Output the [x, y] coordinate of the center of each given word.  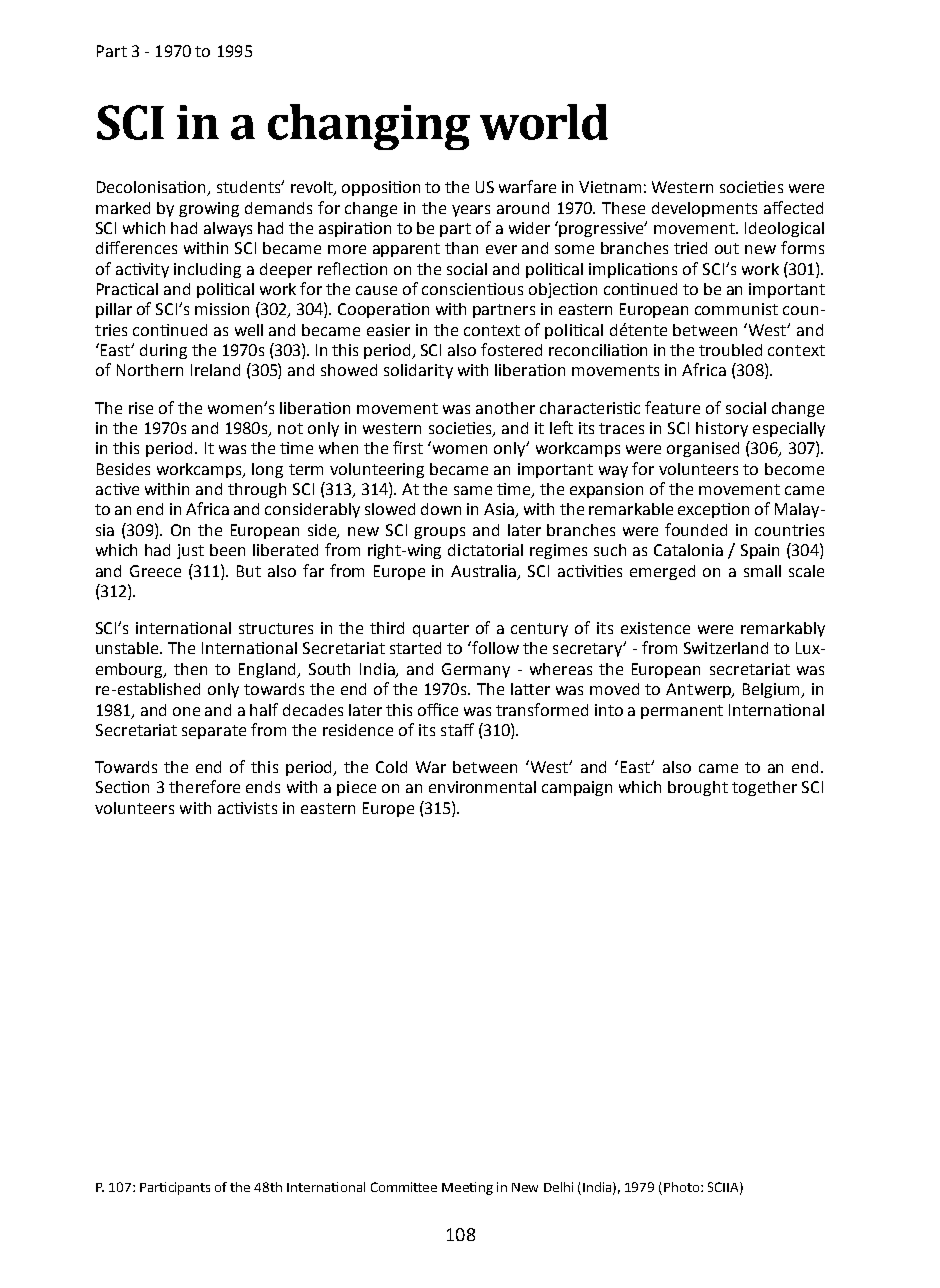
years [471, 211]
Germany [476, 670]
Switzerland [726, 648]
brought [698, 788]
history [722, 429]
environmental [482, 787]
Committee [404, 1187]
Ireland [215, 370]
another [505, 408]
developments [704, 209]
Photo [683, 1187]
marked [123, 208]
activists [247, 808]
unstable [129, 648]
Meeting [467, 1188]
